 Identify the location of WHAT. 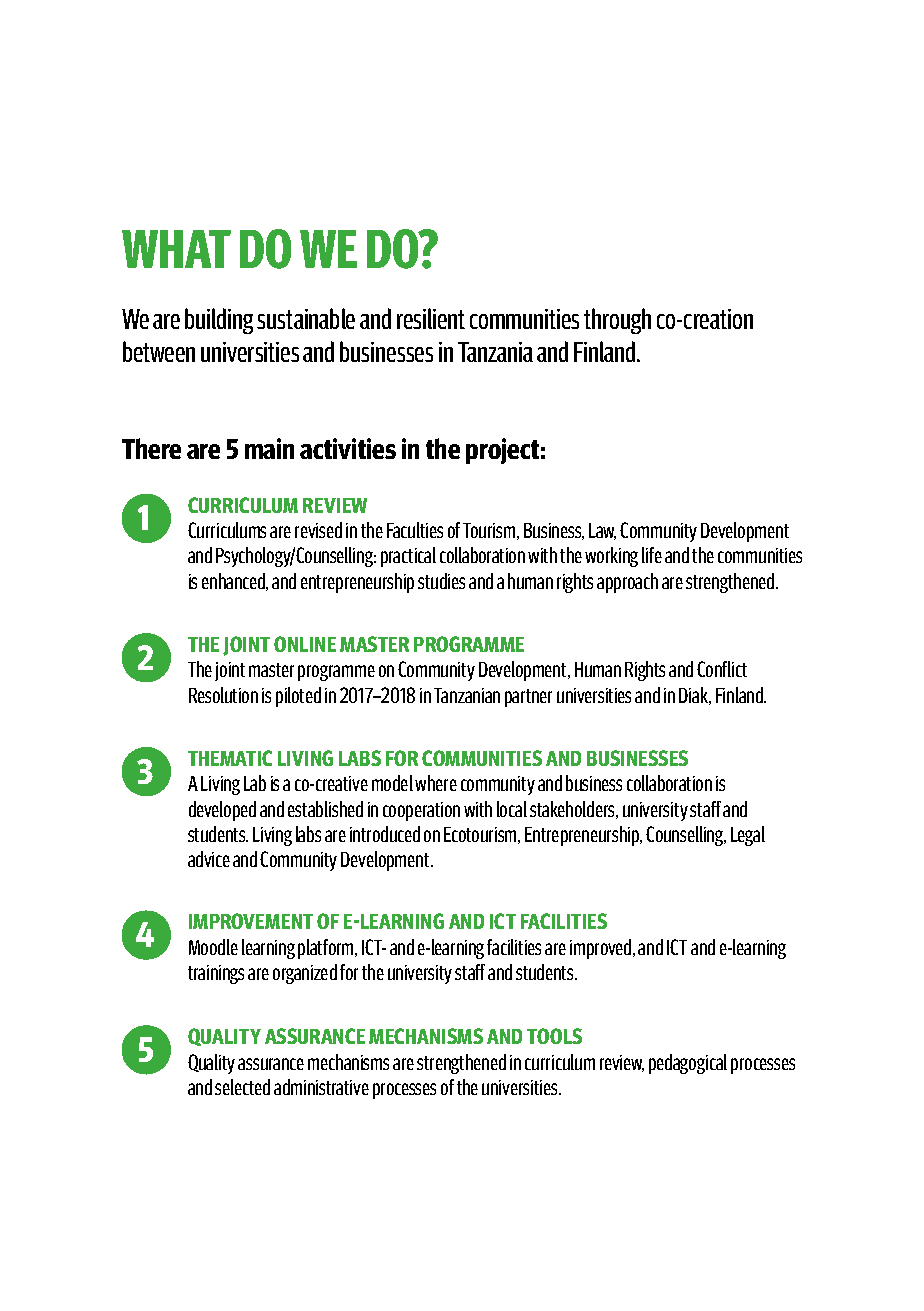
(176, 249).
